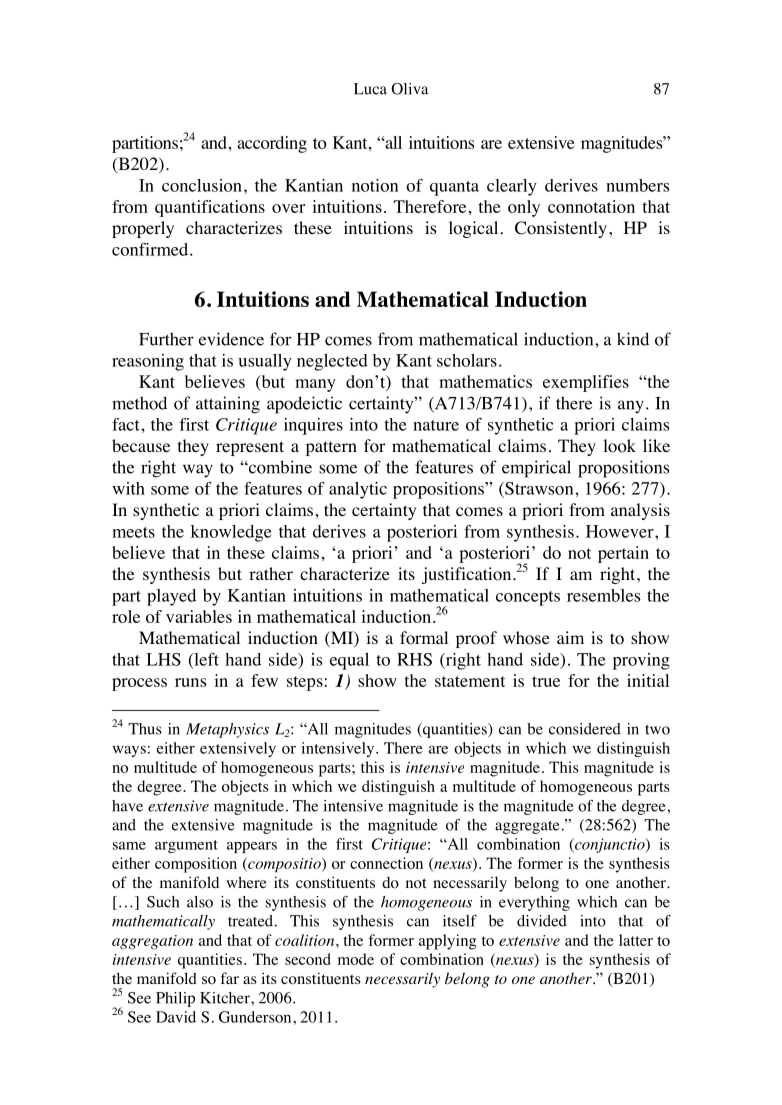  What do you see at coordinates (370, 89) in the page?
I see `Luca` at bounding box center [370, 89].
